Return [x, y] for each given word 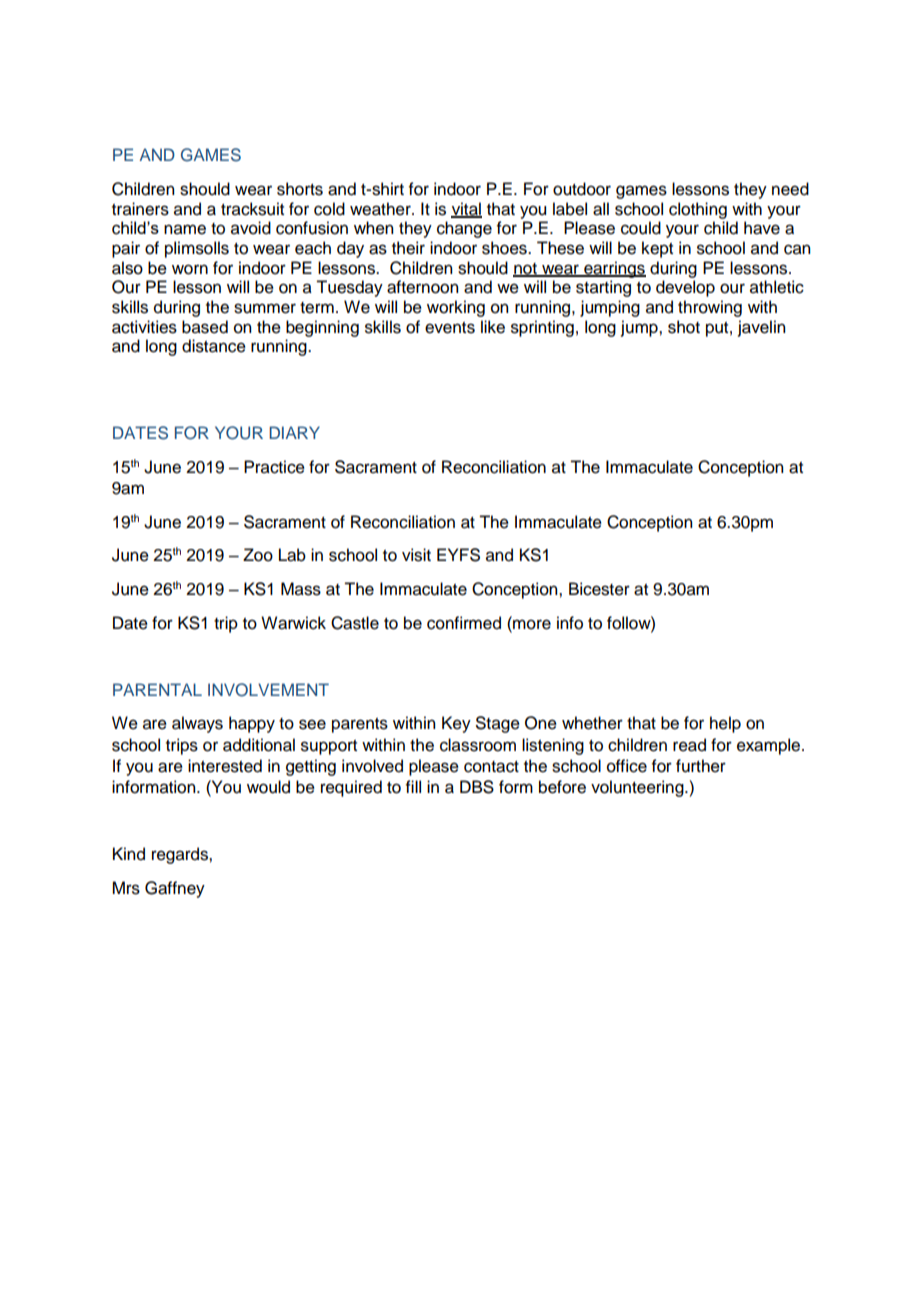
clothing [698, 210]
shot [684, 327]
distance [214, 346]
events [450, 328]
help [725, 724]
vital [466, 209]
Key [456, 724]
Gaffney [175, 889]
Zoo [258, 555]
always [197, 724]
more [531, 623]
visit [416, 555]
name [185, 229]
